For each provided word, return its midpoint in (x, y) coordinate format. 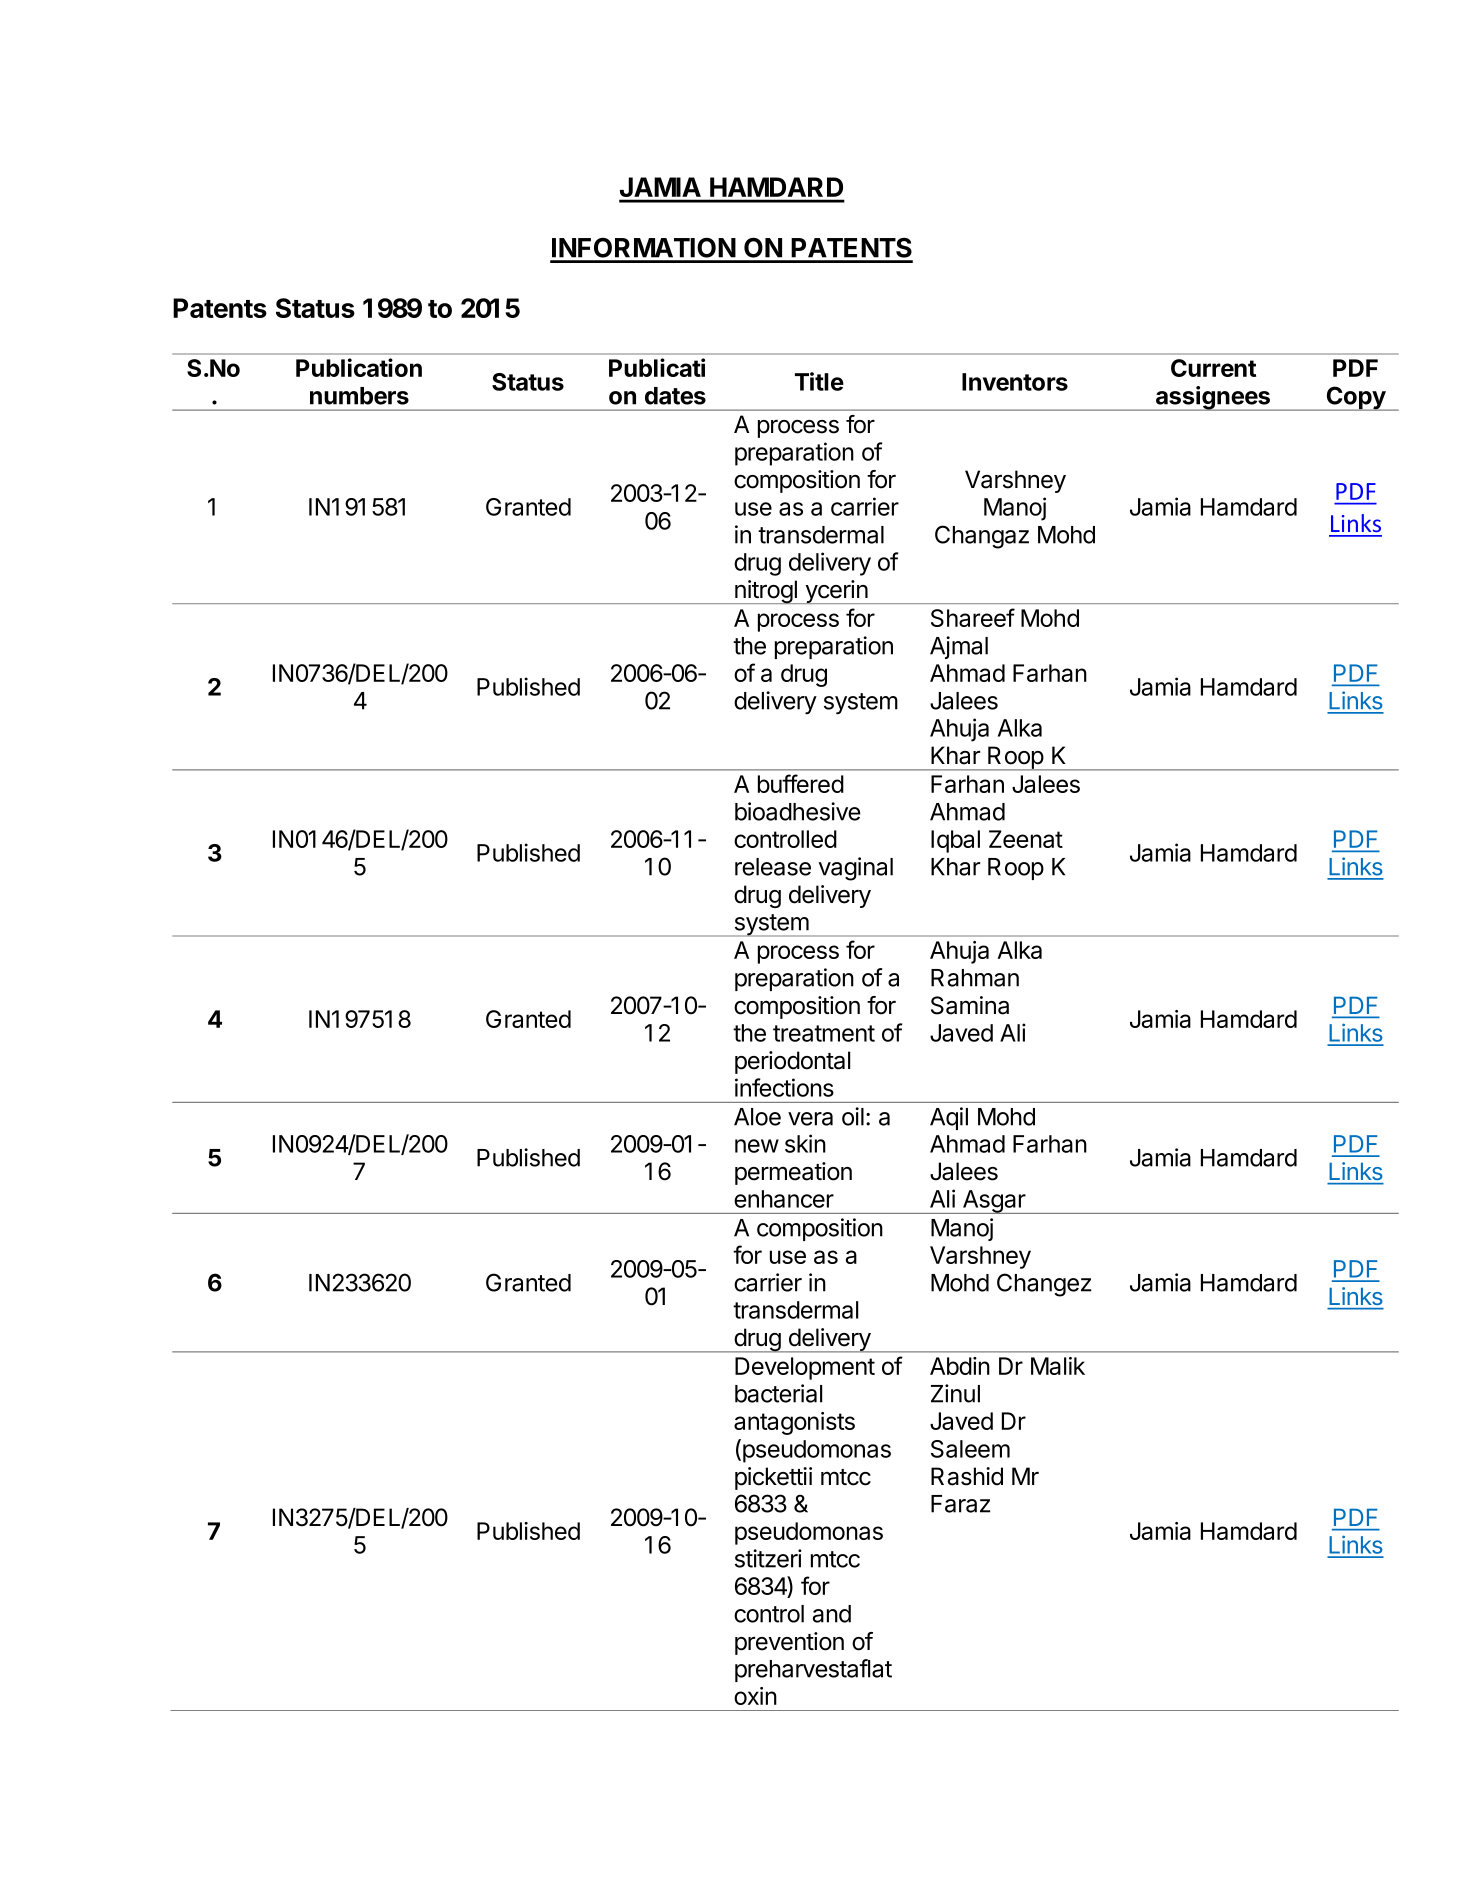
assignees (1213, 398)
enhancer (784, 1199)
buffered (801, 783)
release (773, 867)
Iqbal (955, 841)
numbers (359, 396)
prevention (789, 1643)
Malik (1058, 1366)
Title (819, 381)
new (757, 1146)
